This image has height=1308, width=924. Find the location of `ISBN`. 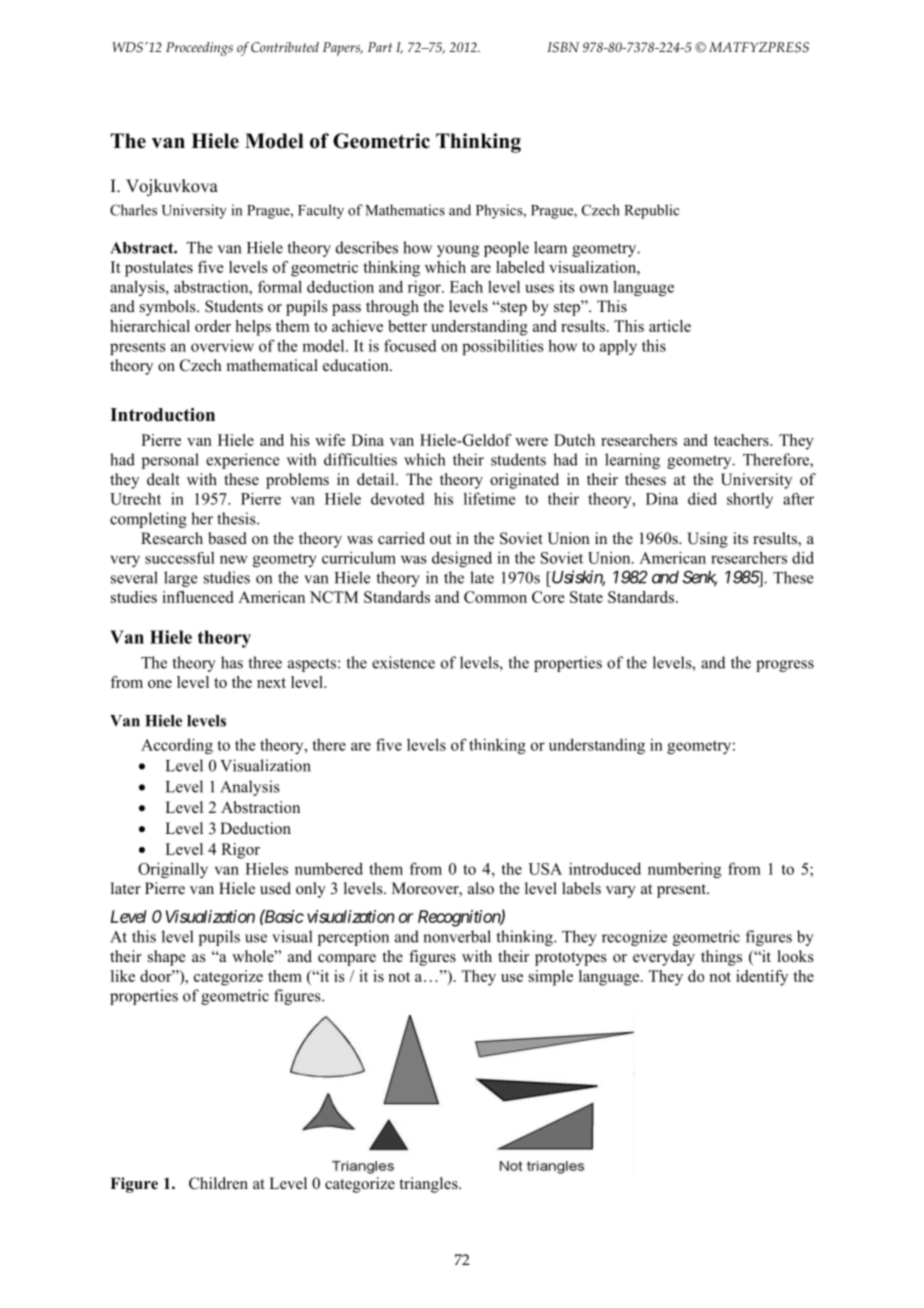

ISBN is located at coordinates (563, 47).
